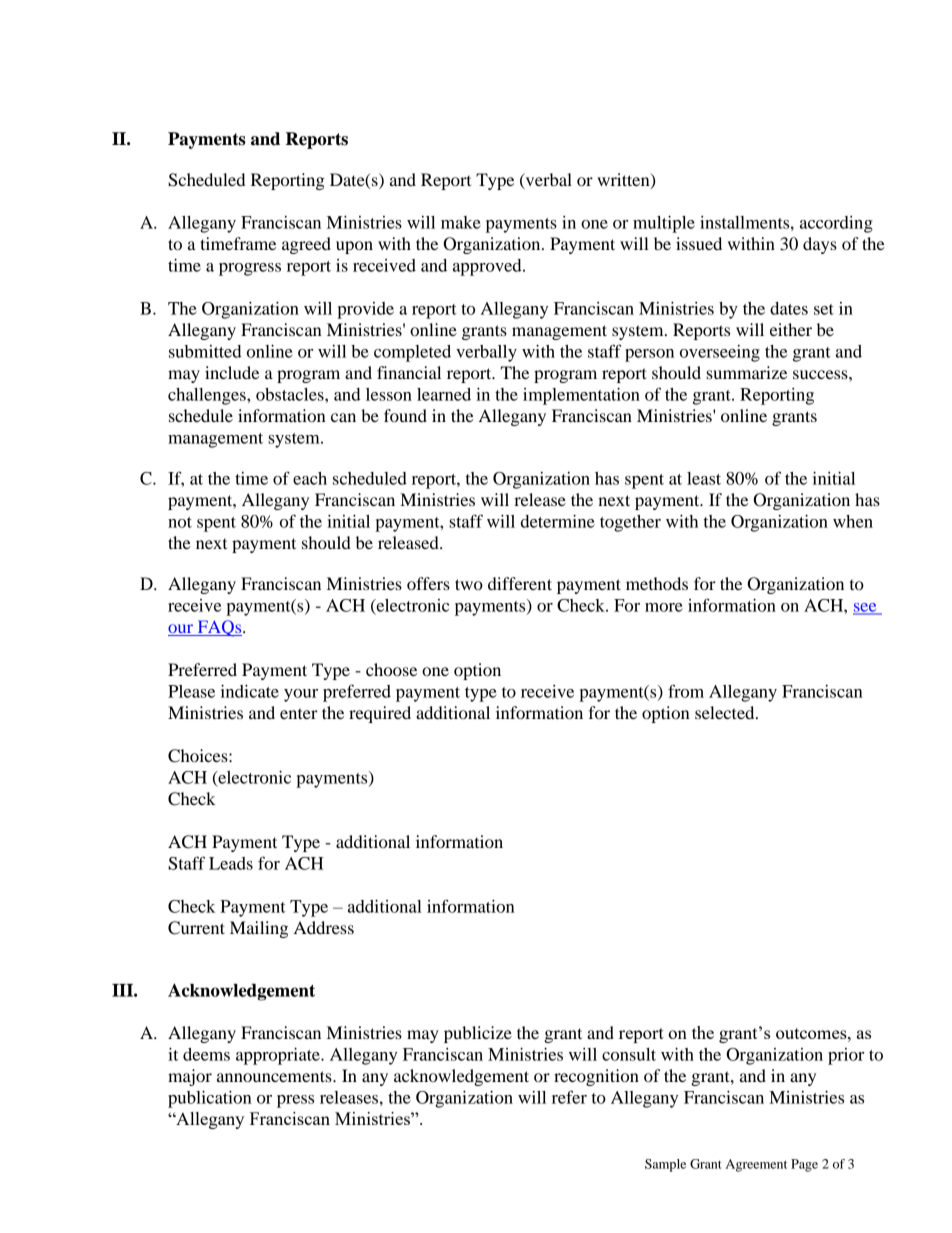  Describe the element at coordinates (295, 1101) in the document. I see `press` at that location.
